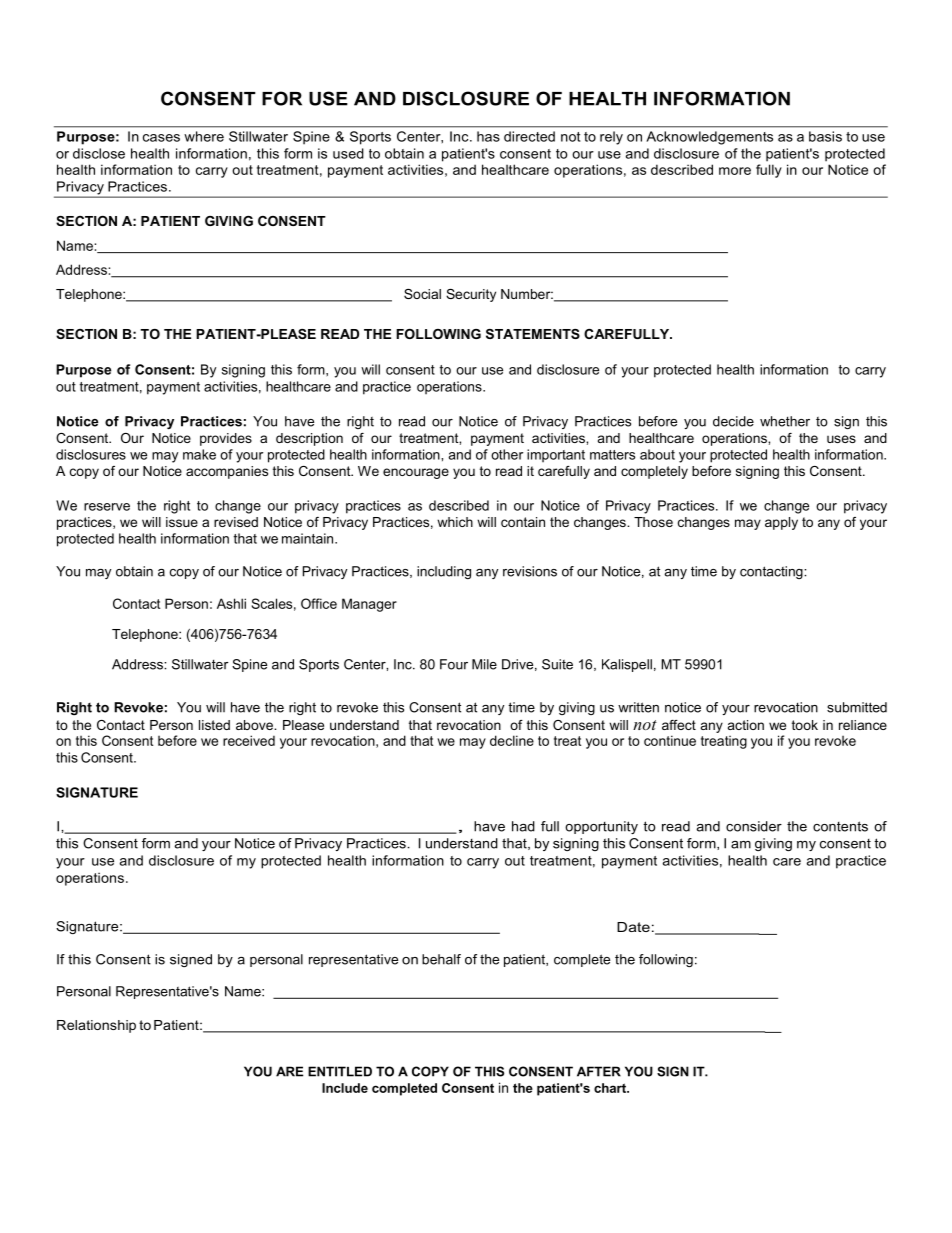  I want to click on apply, so click(781, 523).
